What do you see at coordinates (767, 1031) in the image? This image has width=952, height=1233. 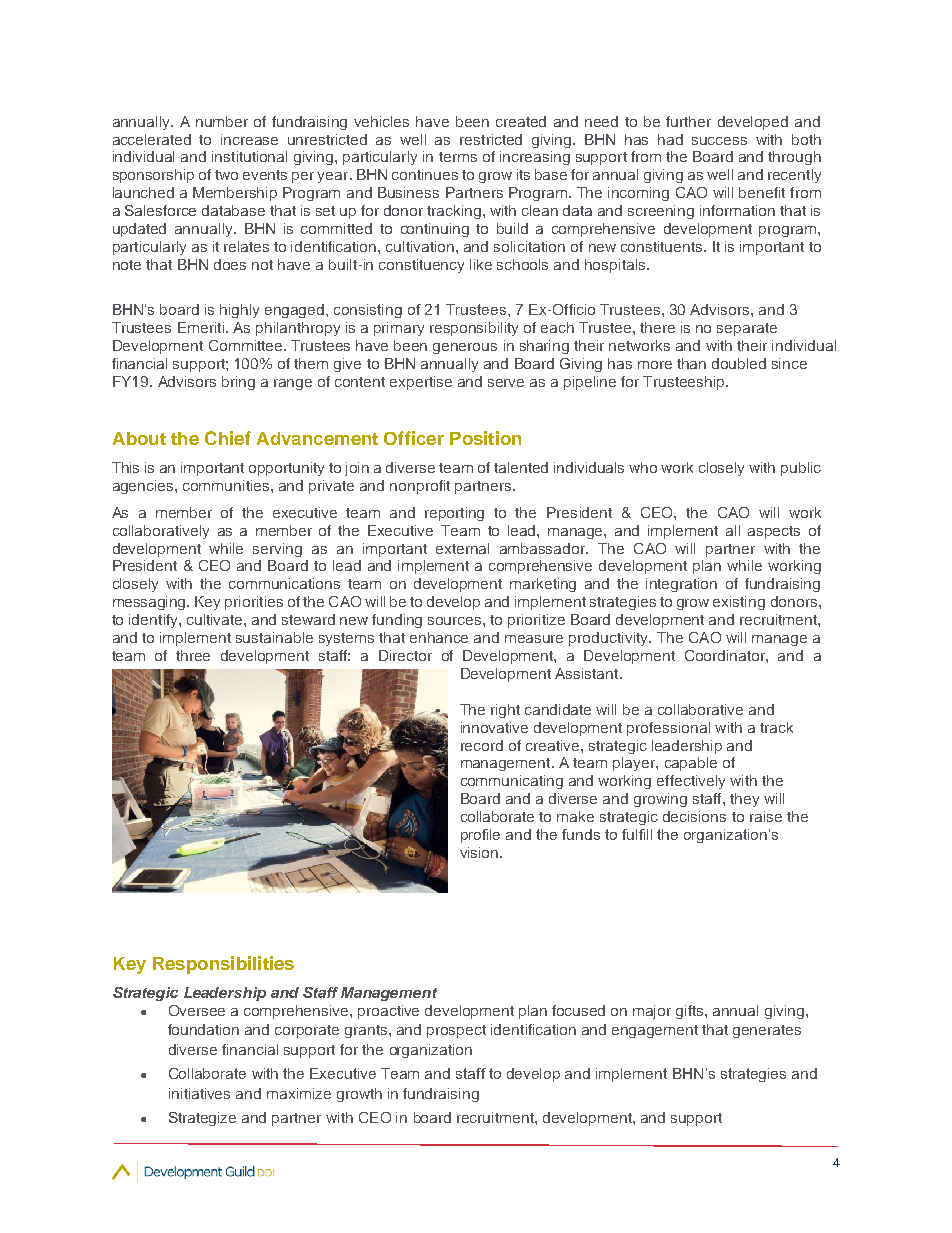 I see `generates` at bounding box center [767, 1031].
